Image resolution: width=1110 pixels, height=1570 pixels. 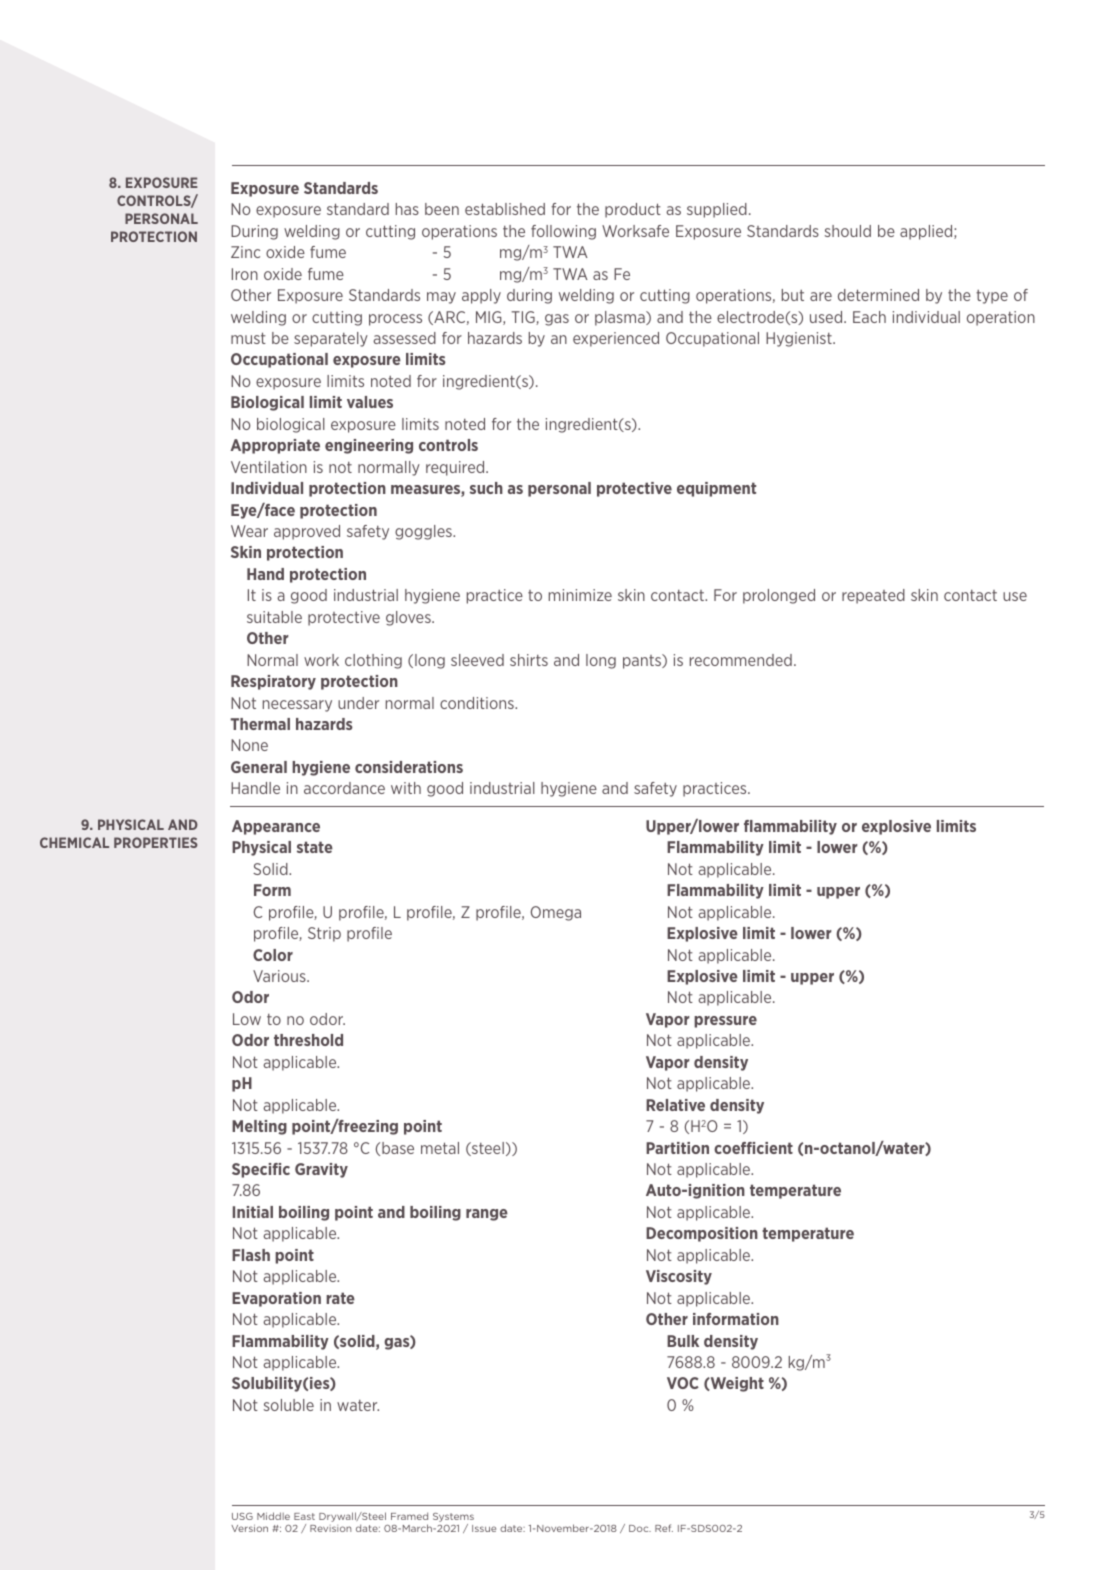 I want to click on Respiratory, so click(x=273, y=682).
